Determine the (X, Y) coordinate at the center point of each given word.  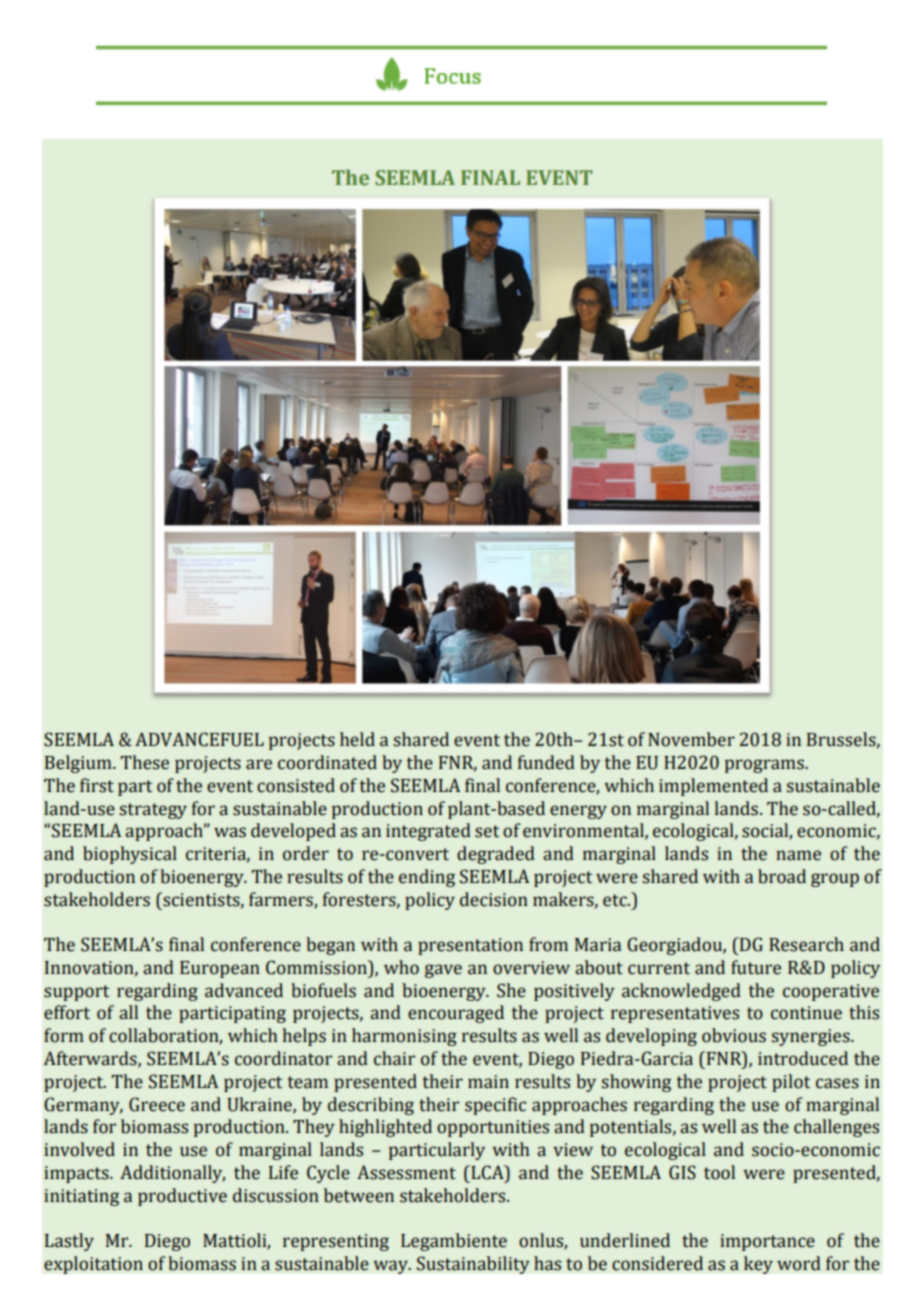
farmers (282, 900)
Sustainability (473, 1265)
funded (546, 762)
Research (806, 944)
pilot (791, 1083)
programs (765, 766)
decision (494, 899)
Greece (157, 1104)
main (488, 1082)
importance (767, 1242)
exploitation (93, 1265)
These (145, 762)
